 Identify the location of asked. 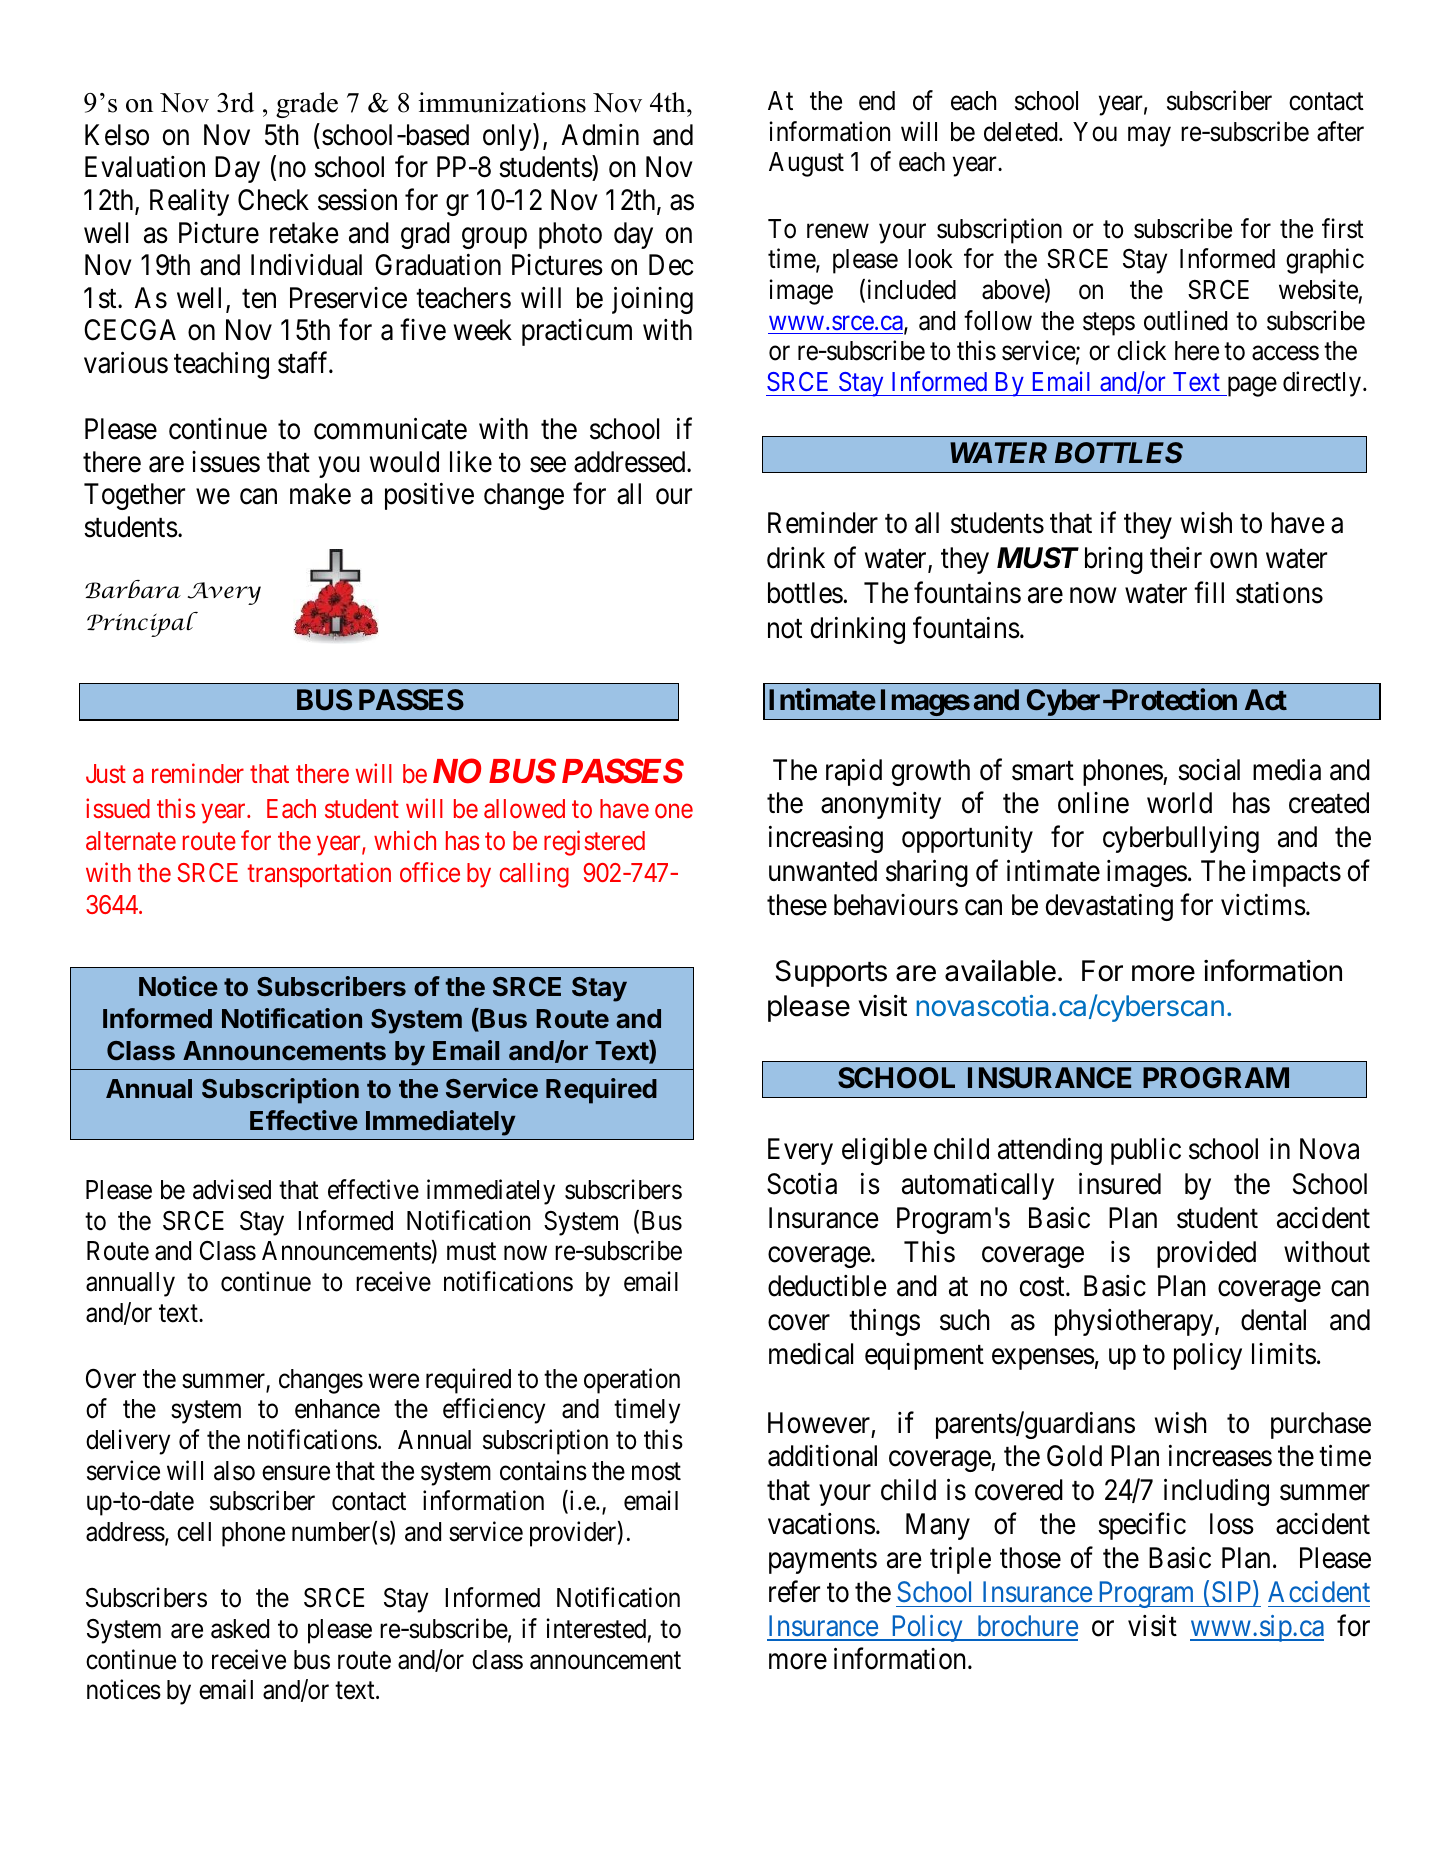
(240, 1629).
